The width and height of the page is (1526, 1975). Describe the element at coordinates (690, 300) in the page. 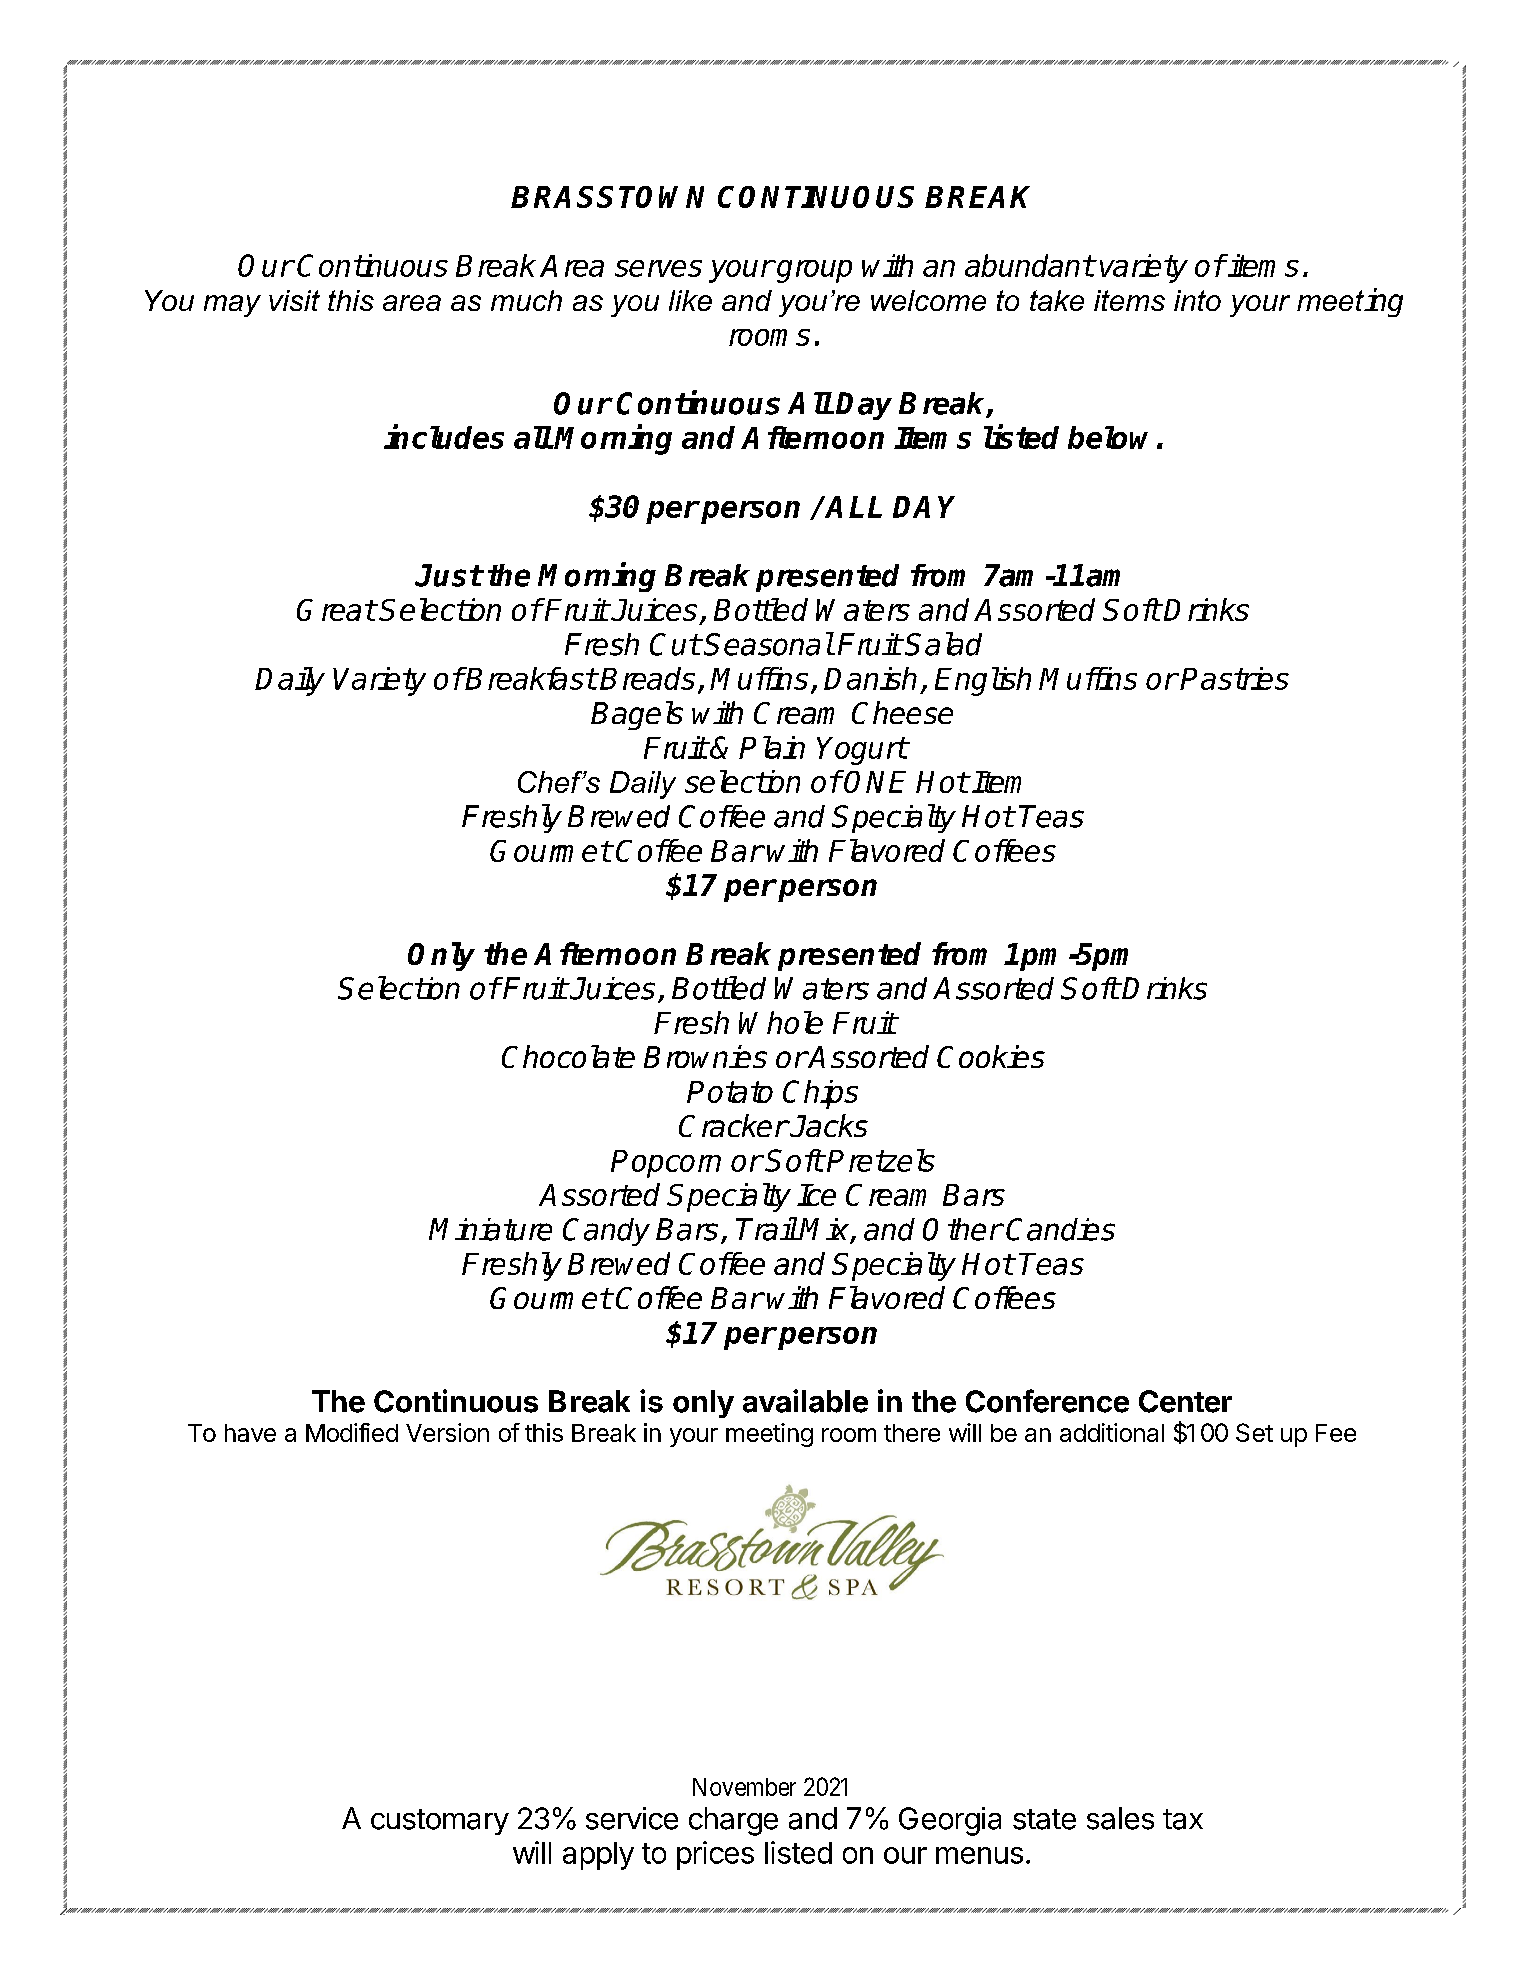

I see `like` at that location.
